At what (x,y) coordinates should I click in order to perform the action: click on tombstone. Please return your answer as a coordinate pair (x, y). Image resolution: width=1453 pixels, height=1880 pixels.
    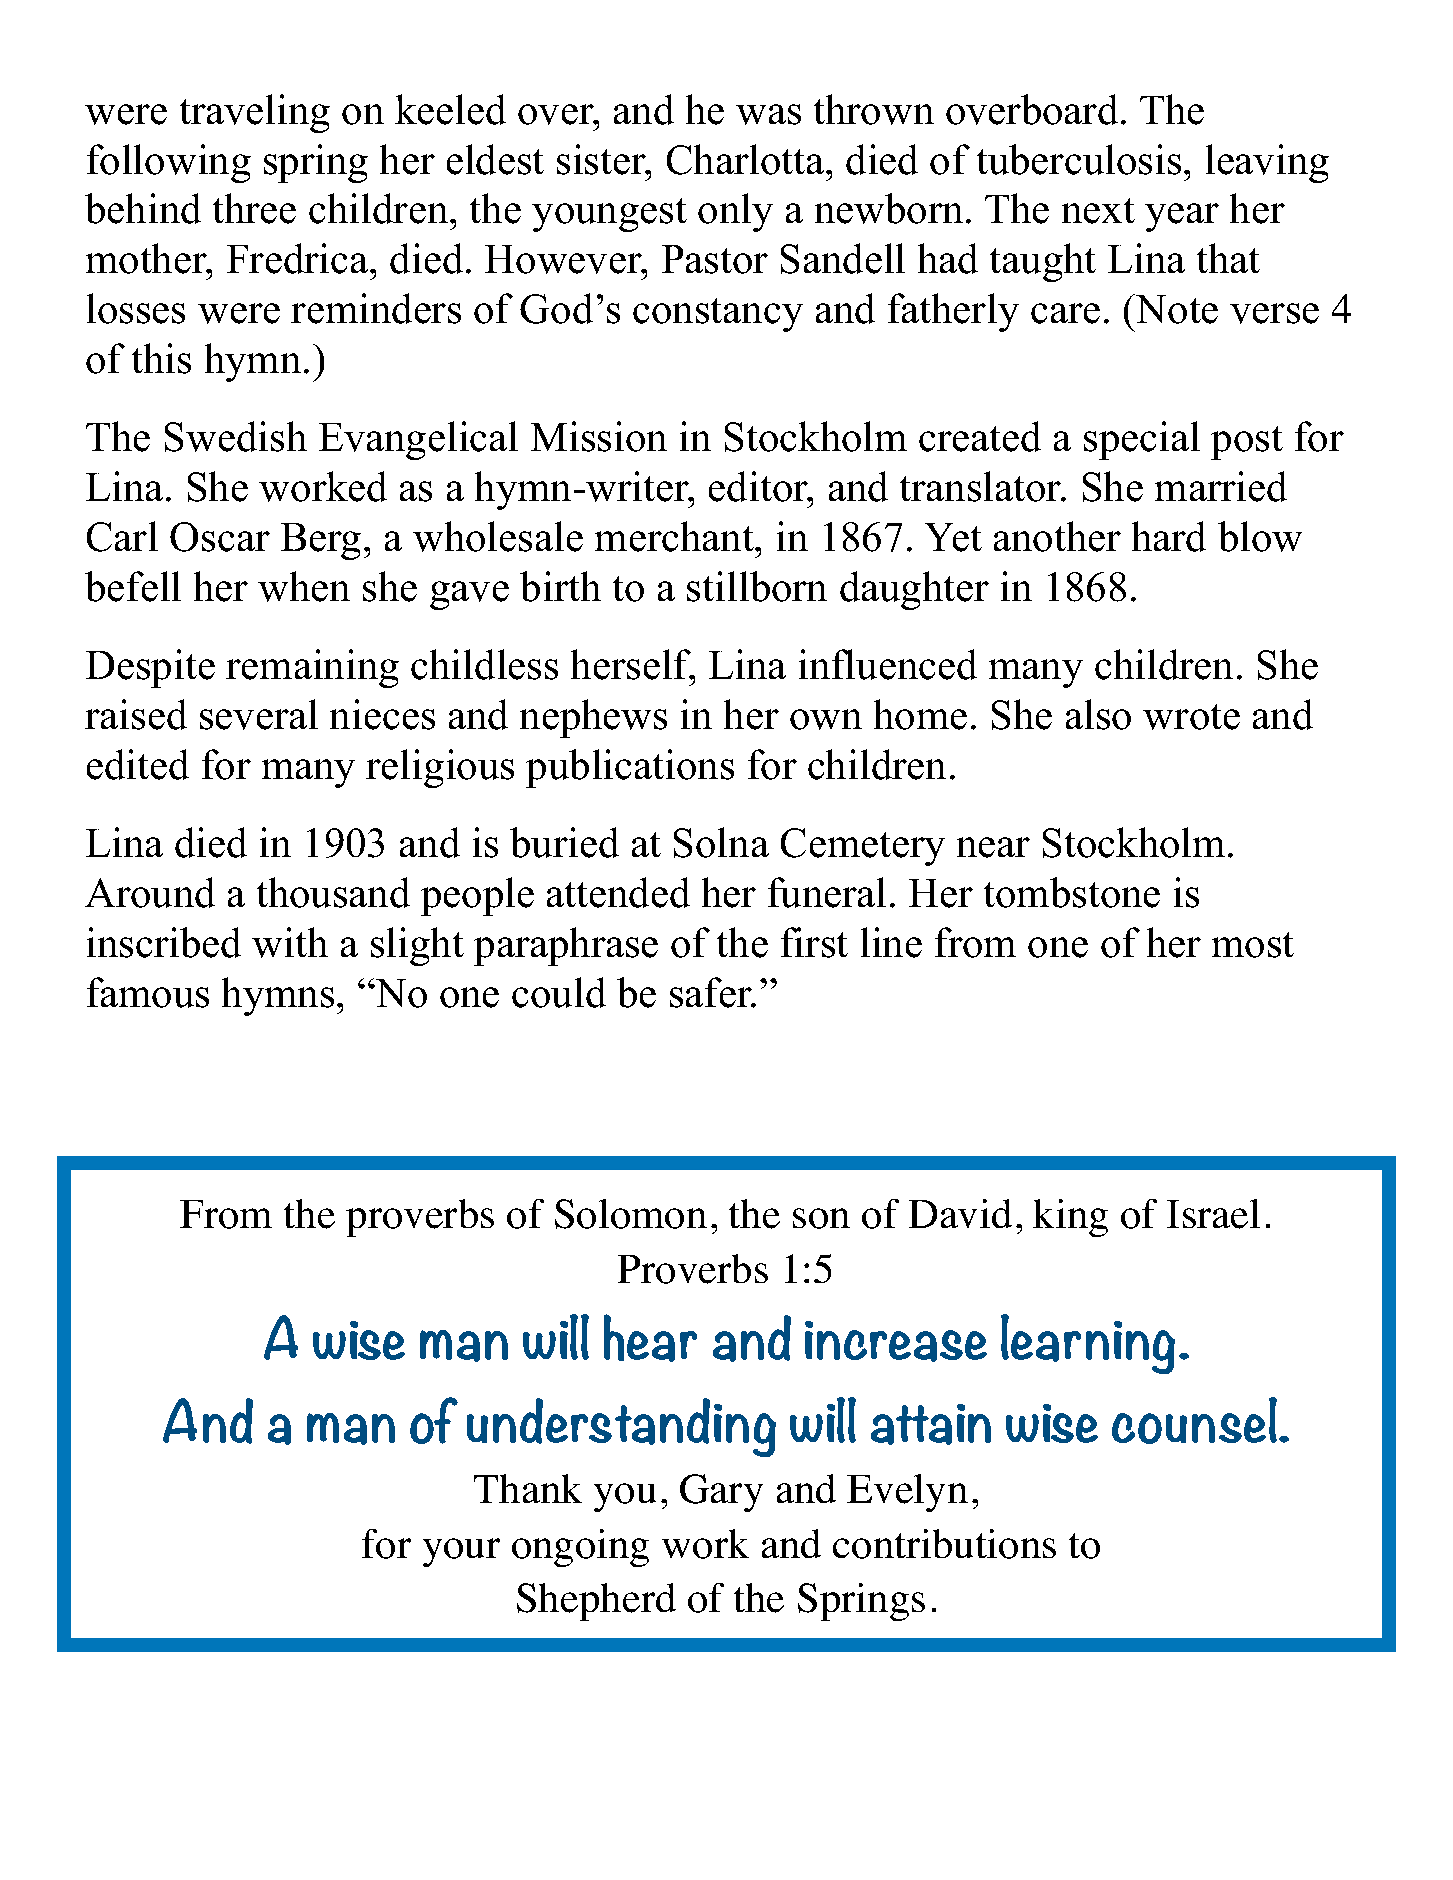
    Looking at the image, I should click on (1072, 892).
